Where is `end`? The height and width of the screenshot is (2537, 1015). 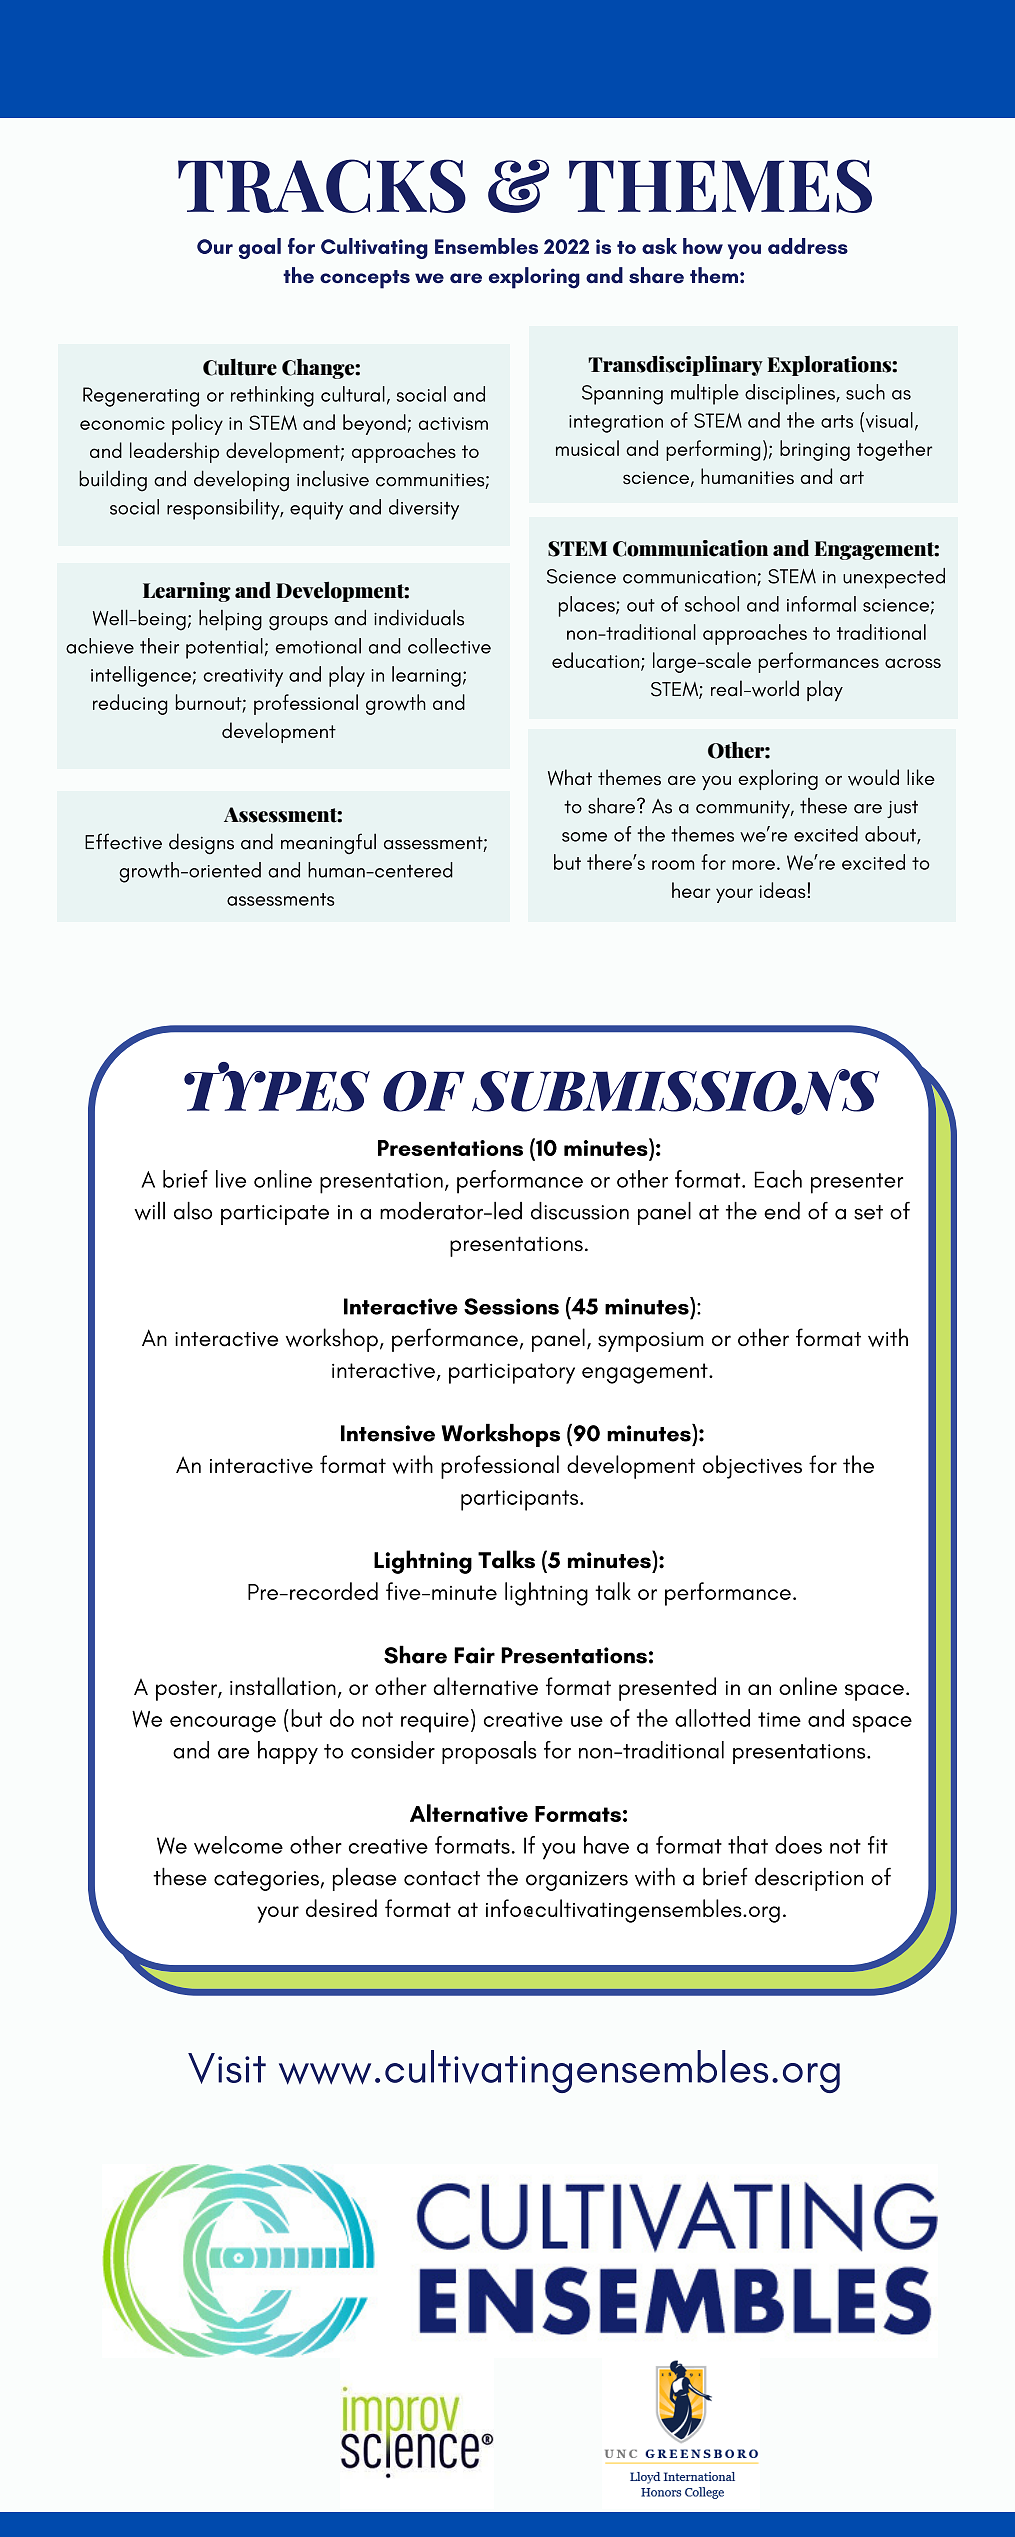 end is located at coordinates (782, 1211).
